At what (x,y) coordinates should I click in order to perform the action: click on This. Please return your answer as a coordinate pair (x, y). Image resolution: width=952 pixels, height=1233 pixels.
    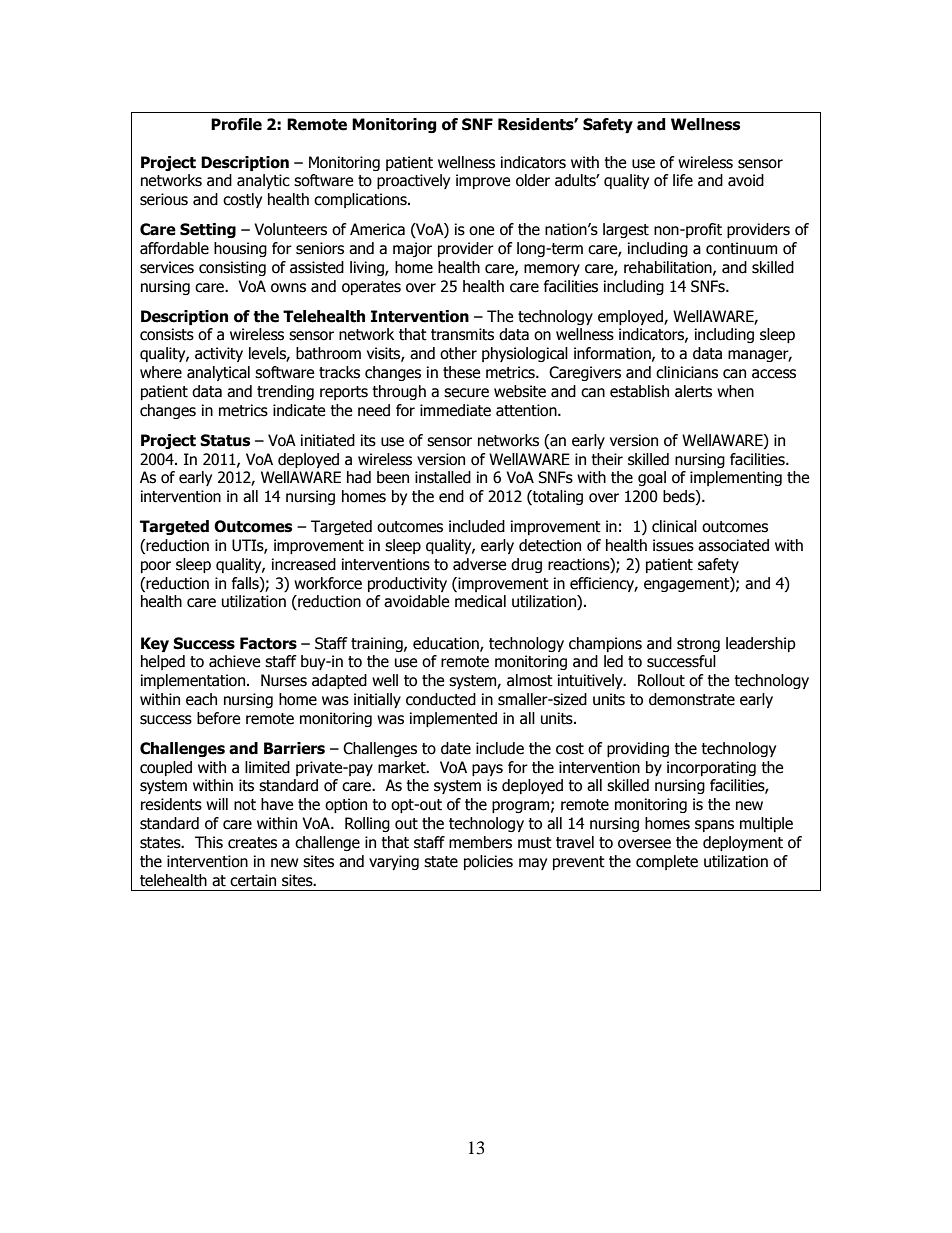
    Looking at the image, I should click on (209, 842).
